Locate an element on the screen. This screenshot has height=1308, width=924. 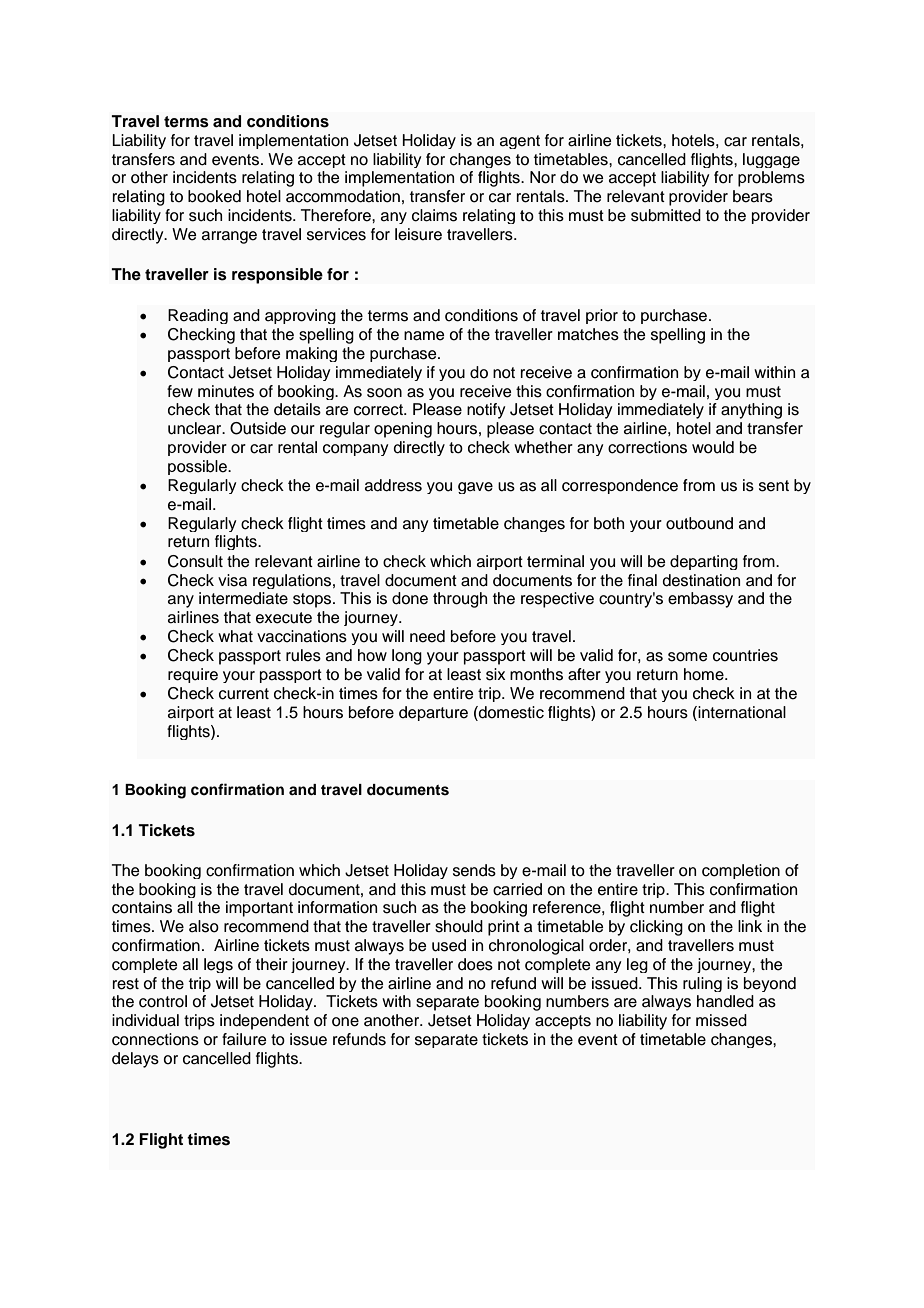
failure is located at coordinates (244, 1039).
